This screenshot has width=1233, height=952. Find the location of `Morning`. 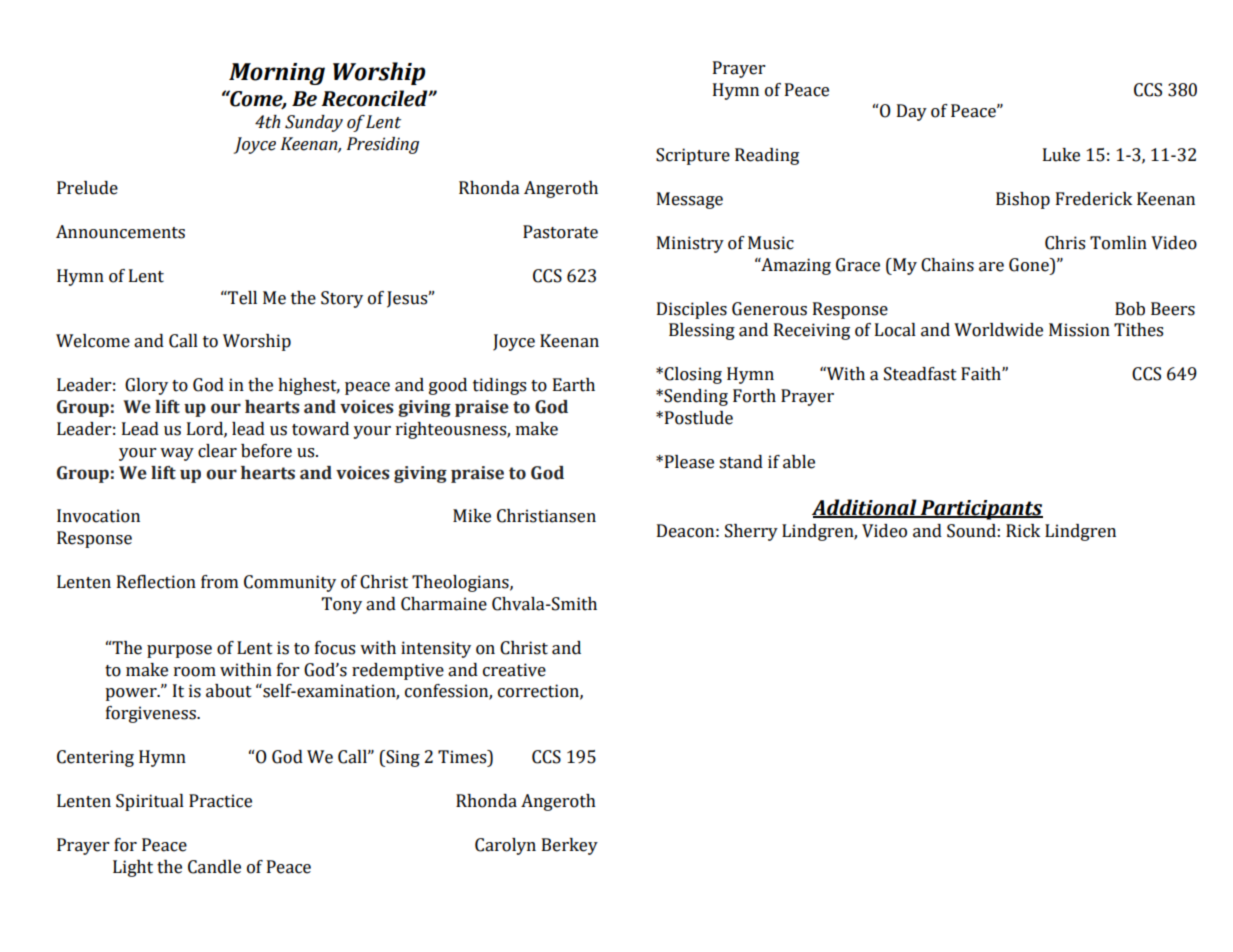

Morning is located at coordinates (277, 74).
